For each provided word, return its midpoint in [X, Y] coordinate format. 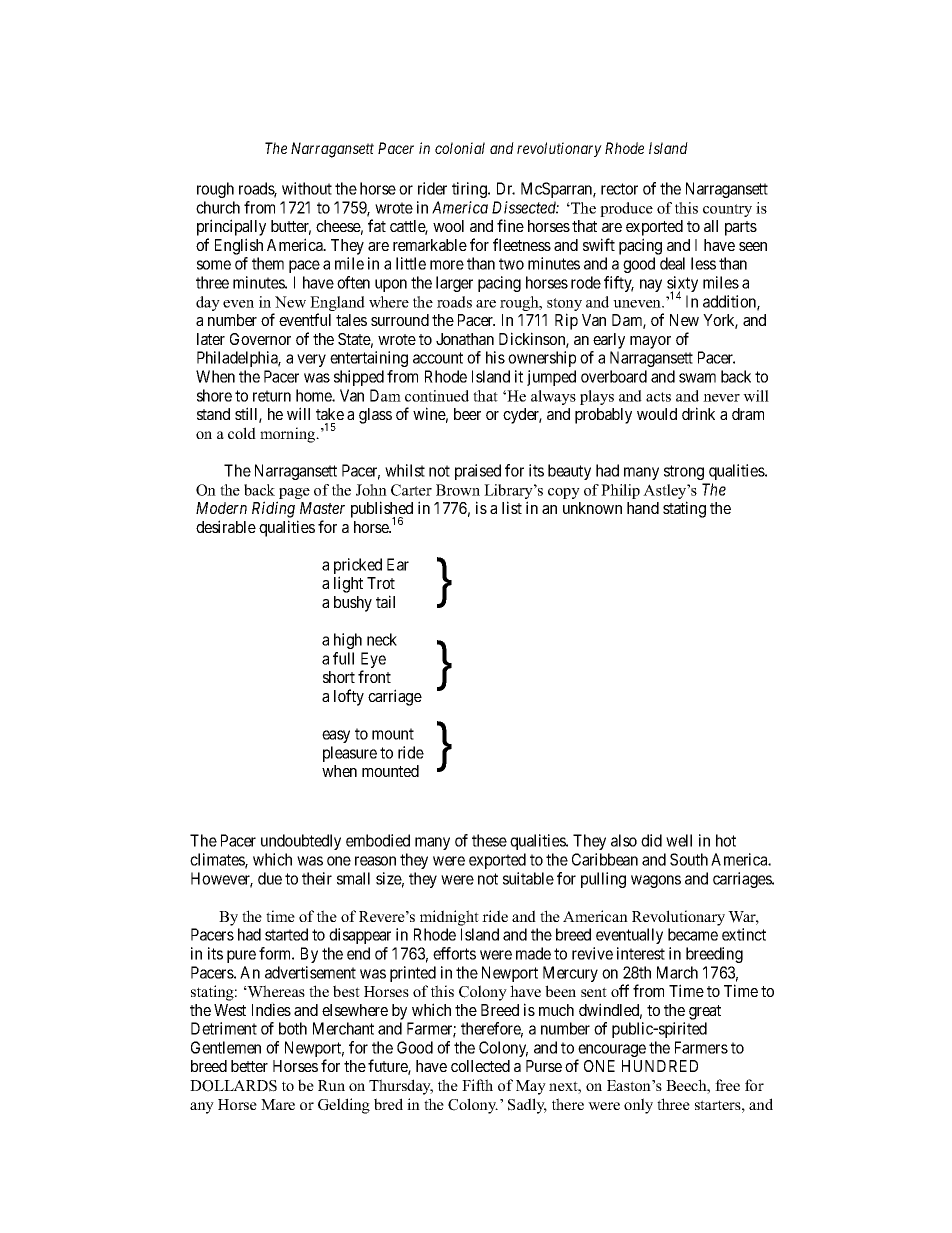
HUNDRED [660, 1066]
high [348, 641]
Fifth [477, 1085]
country [727, 210]
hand [643, 508]
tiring [470, 190]
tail [385, 601]
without [307, 188]
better [249, 1066]
